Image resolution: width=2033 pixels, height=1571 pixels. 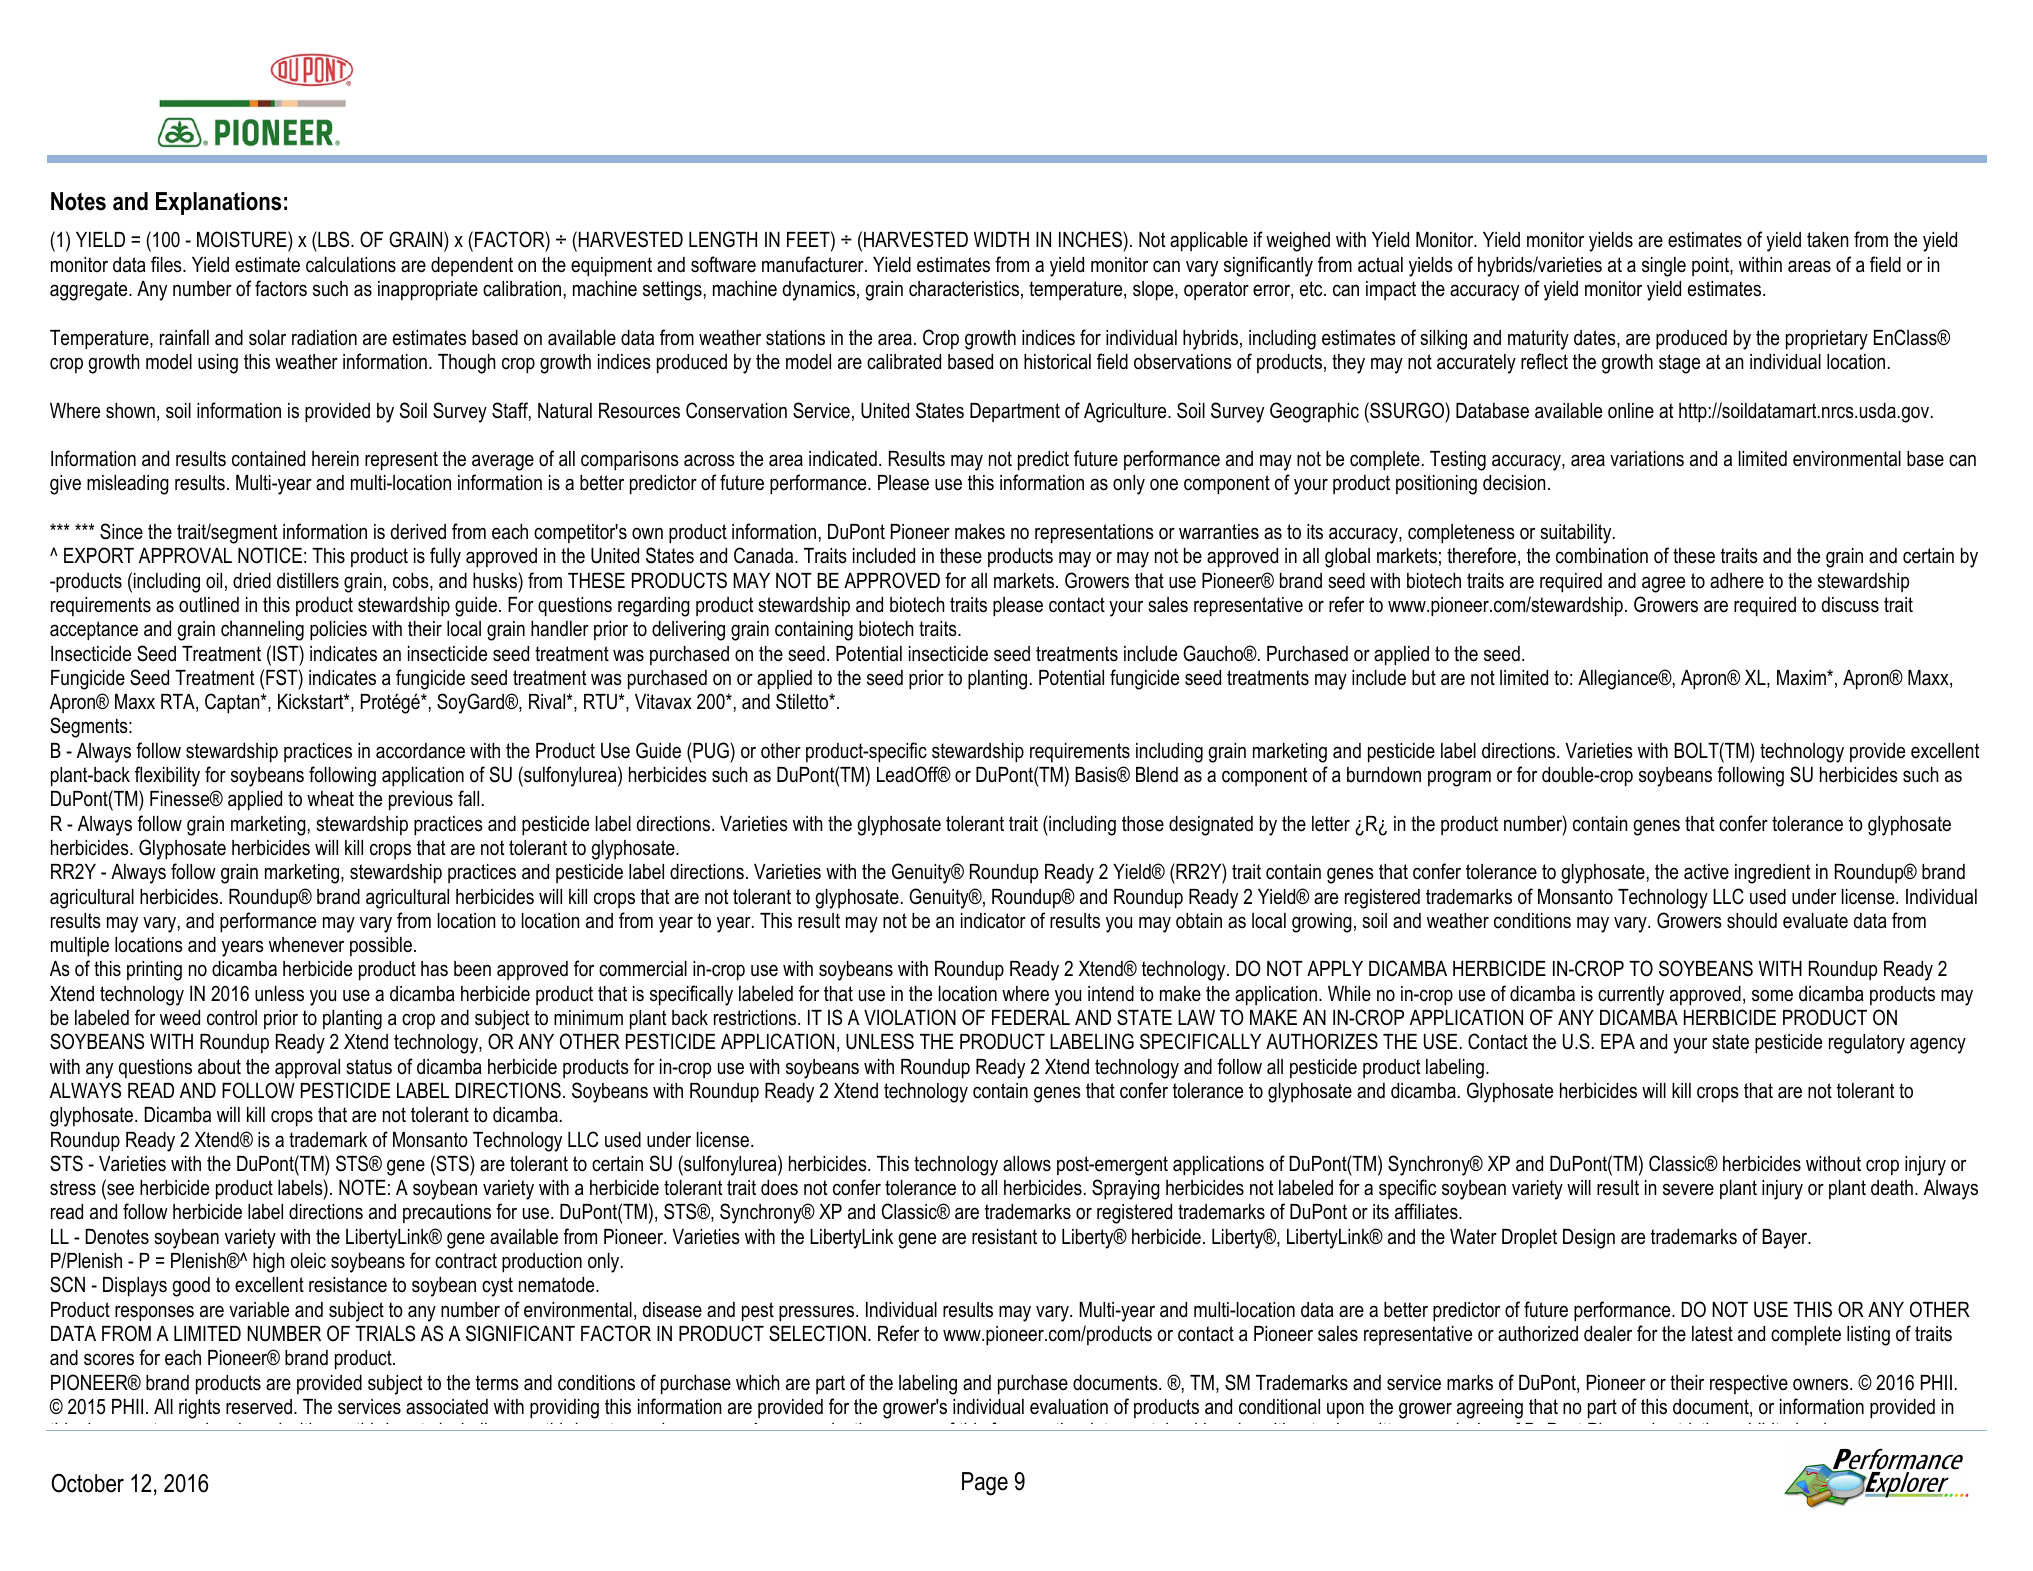 I want to click on LBS, so click(x=334, y=241).
